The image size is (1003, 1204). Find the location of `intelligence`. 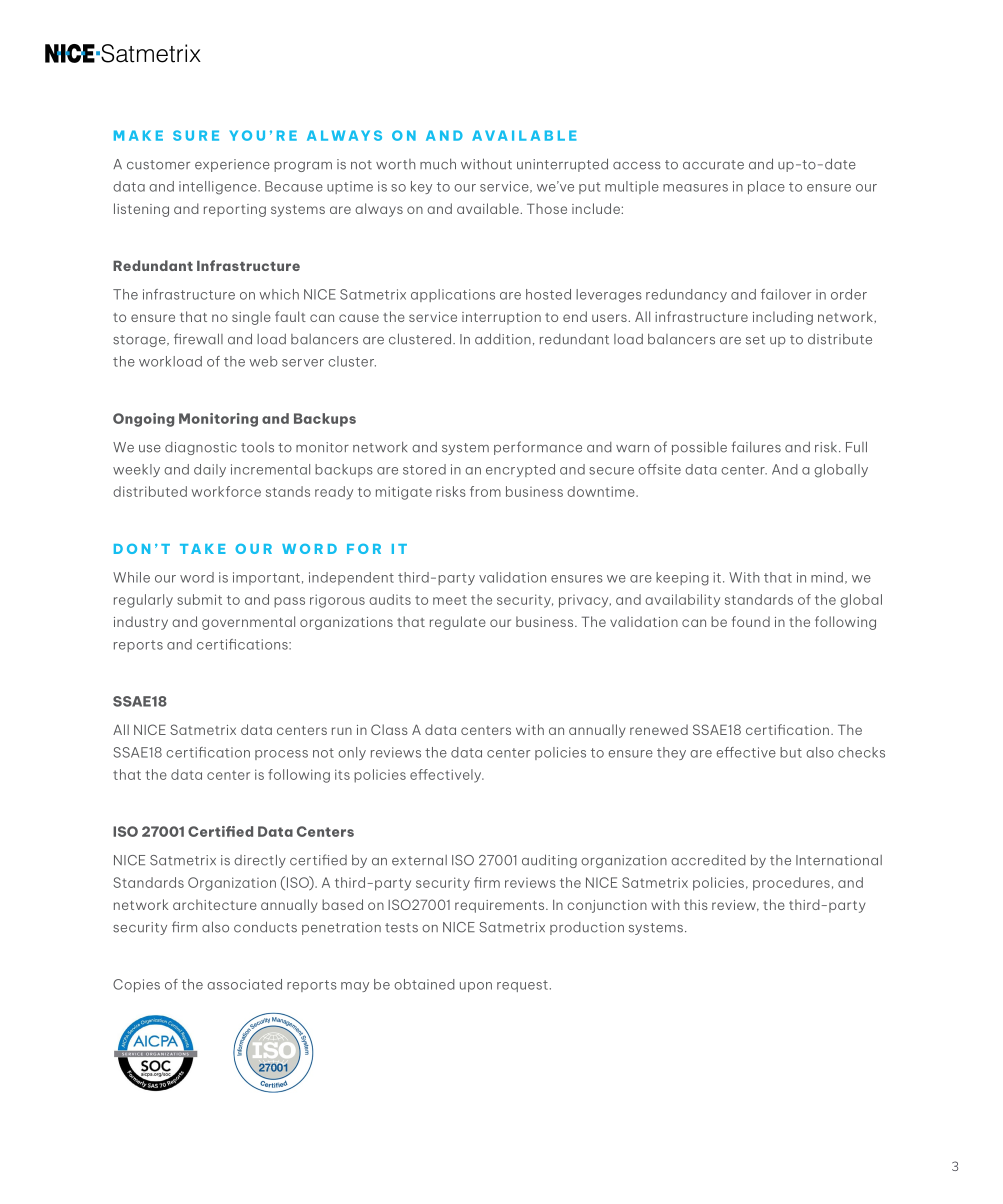

intelligence is located at coordinates (219, 188).
